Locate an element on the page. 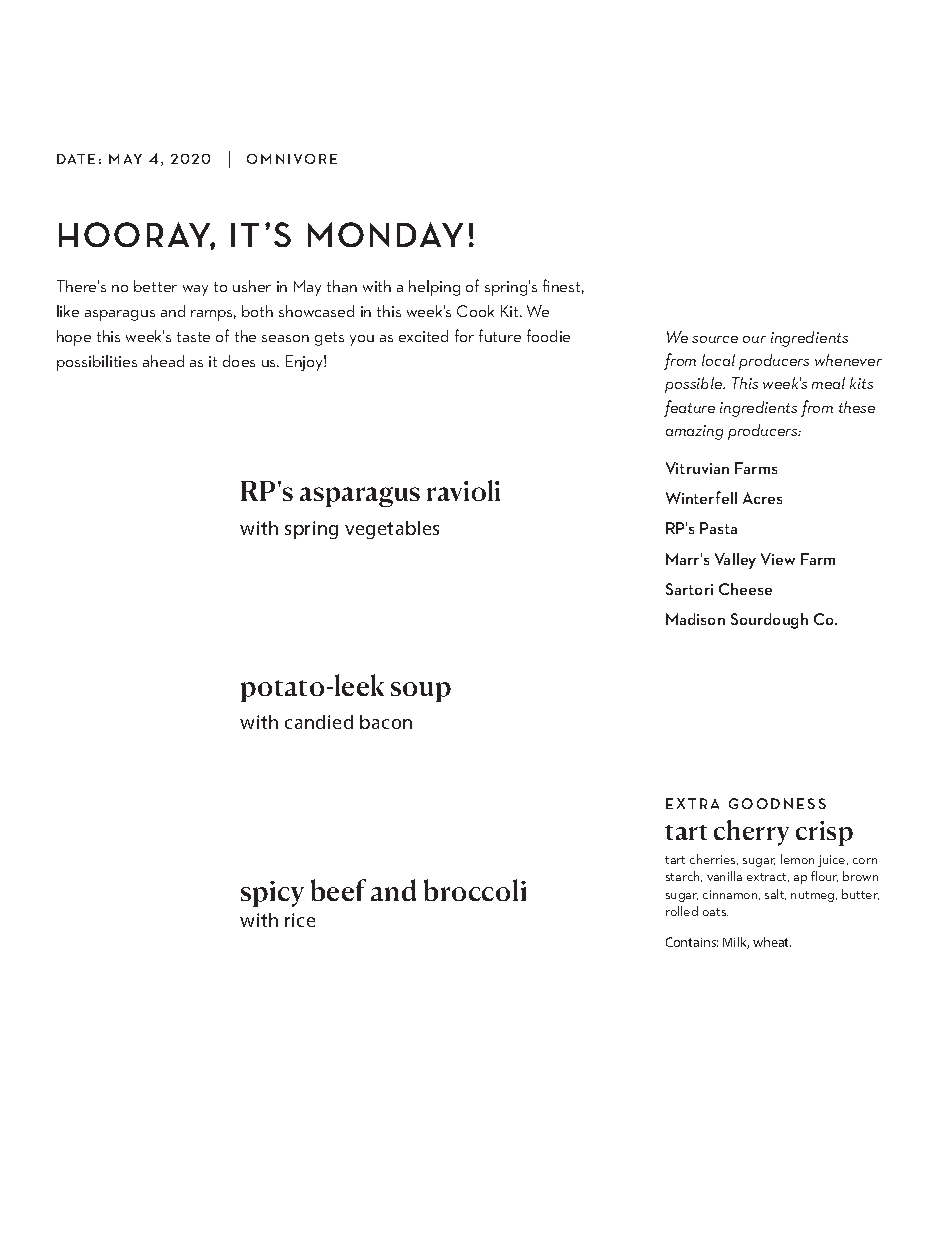  wheat is located at coordinates (772, 942).
